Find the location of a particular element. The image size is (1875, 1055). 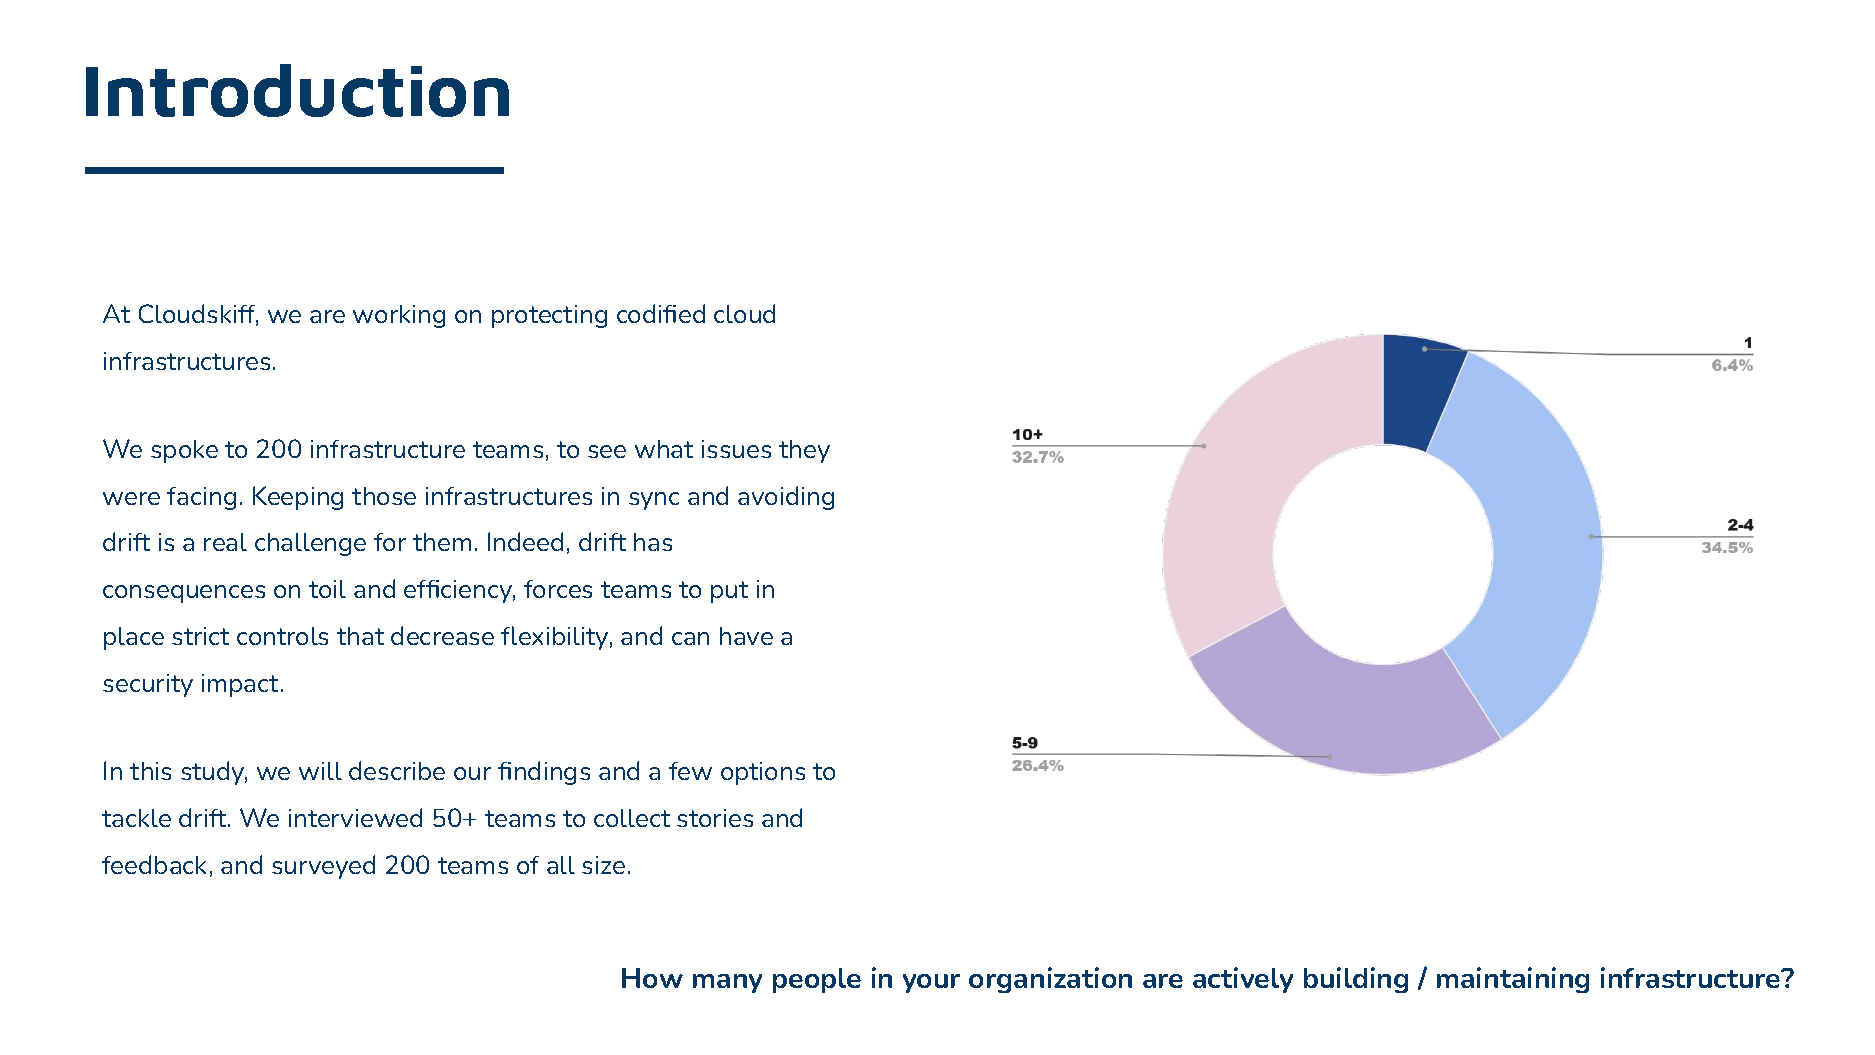

they is located at coordinates (804, 451).
